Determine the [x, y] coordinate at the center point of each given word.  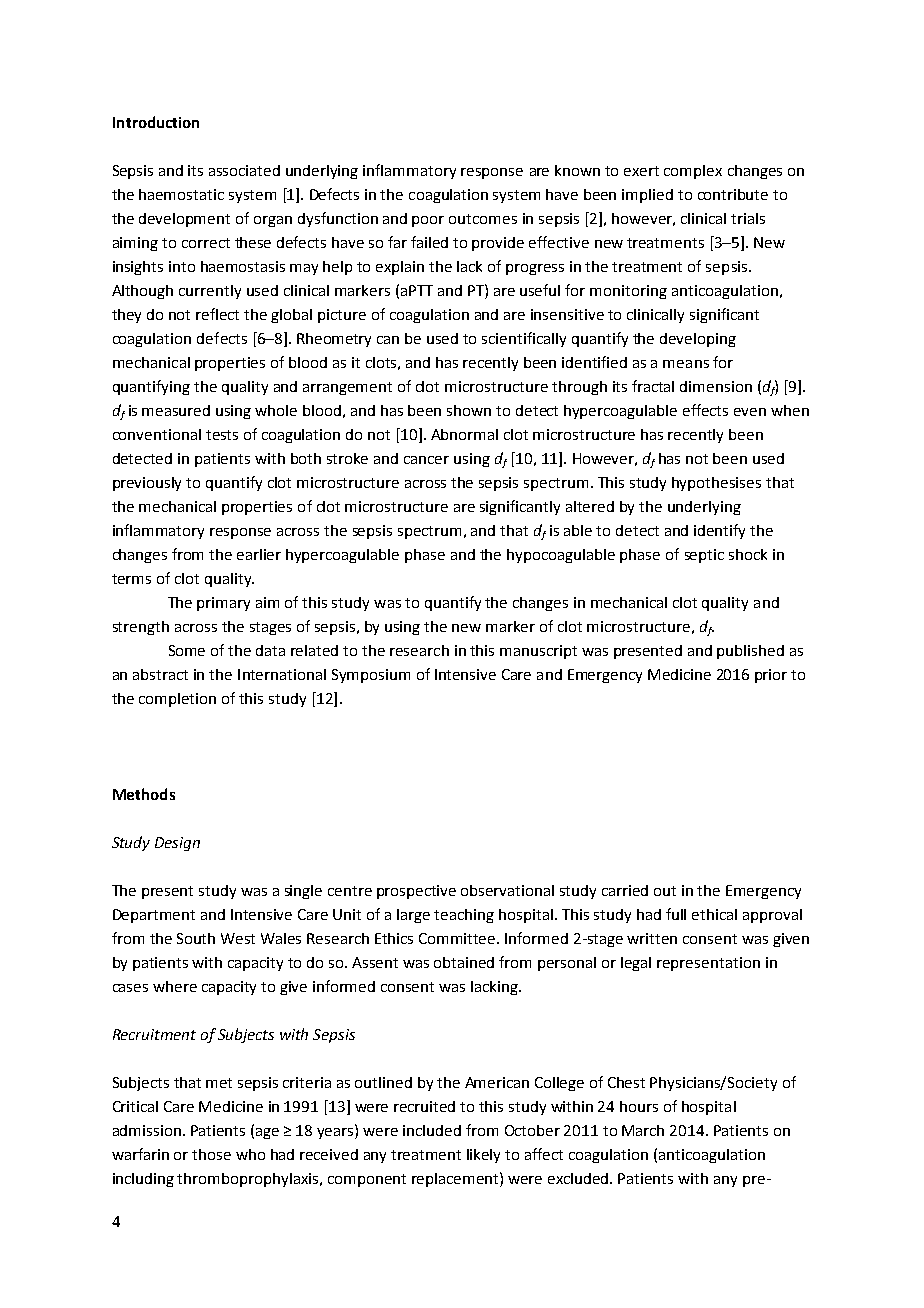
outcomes [483, 219]
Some [187, 650]
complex [693, 172]
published [750, 652]
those [211, 1154]
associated [244, 170]
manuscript [538, 652]
